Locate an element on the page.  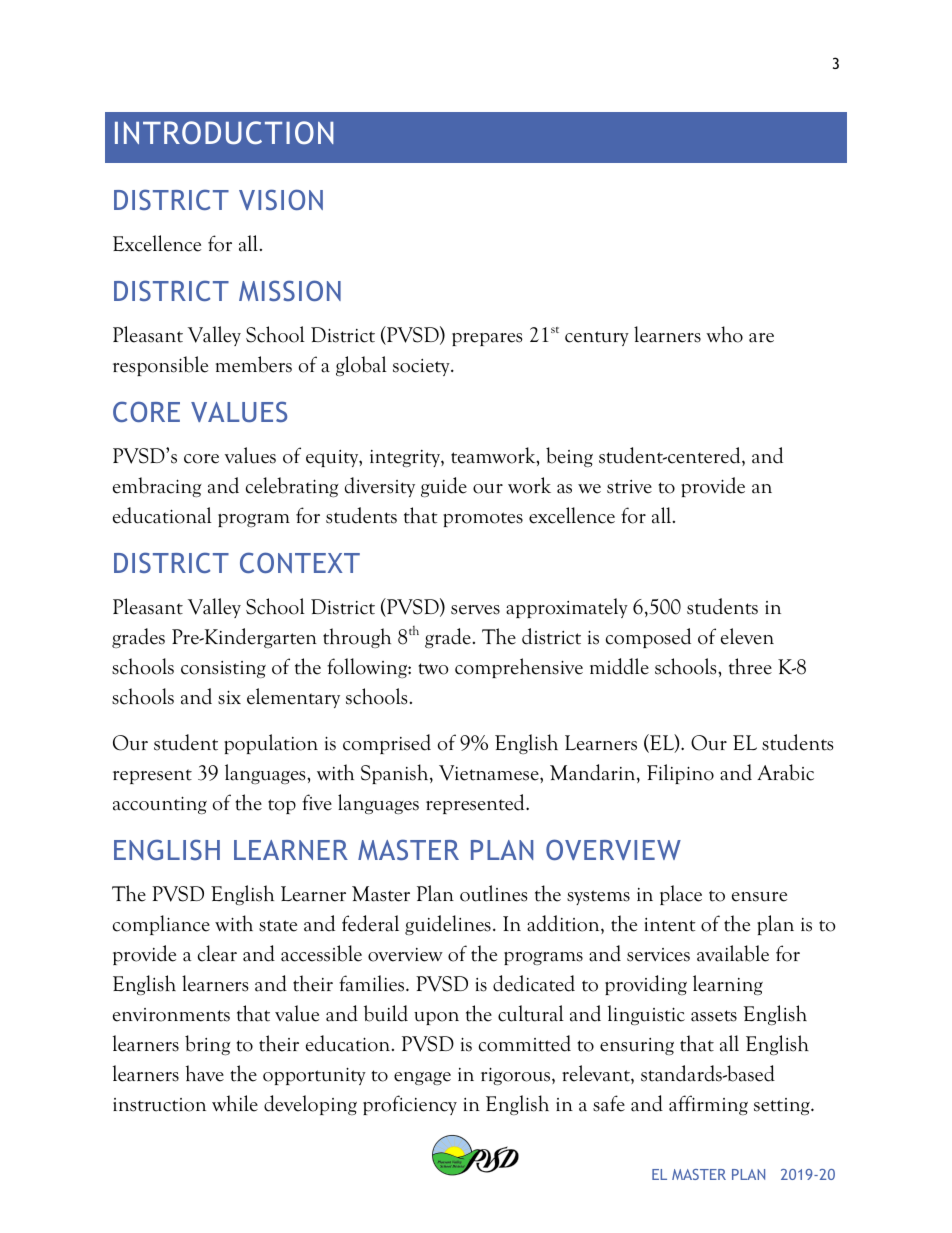
promotes is located at coordinates (483, 519).
